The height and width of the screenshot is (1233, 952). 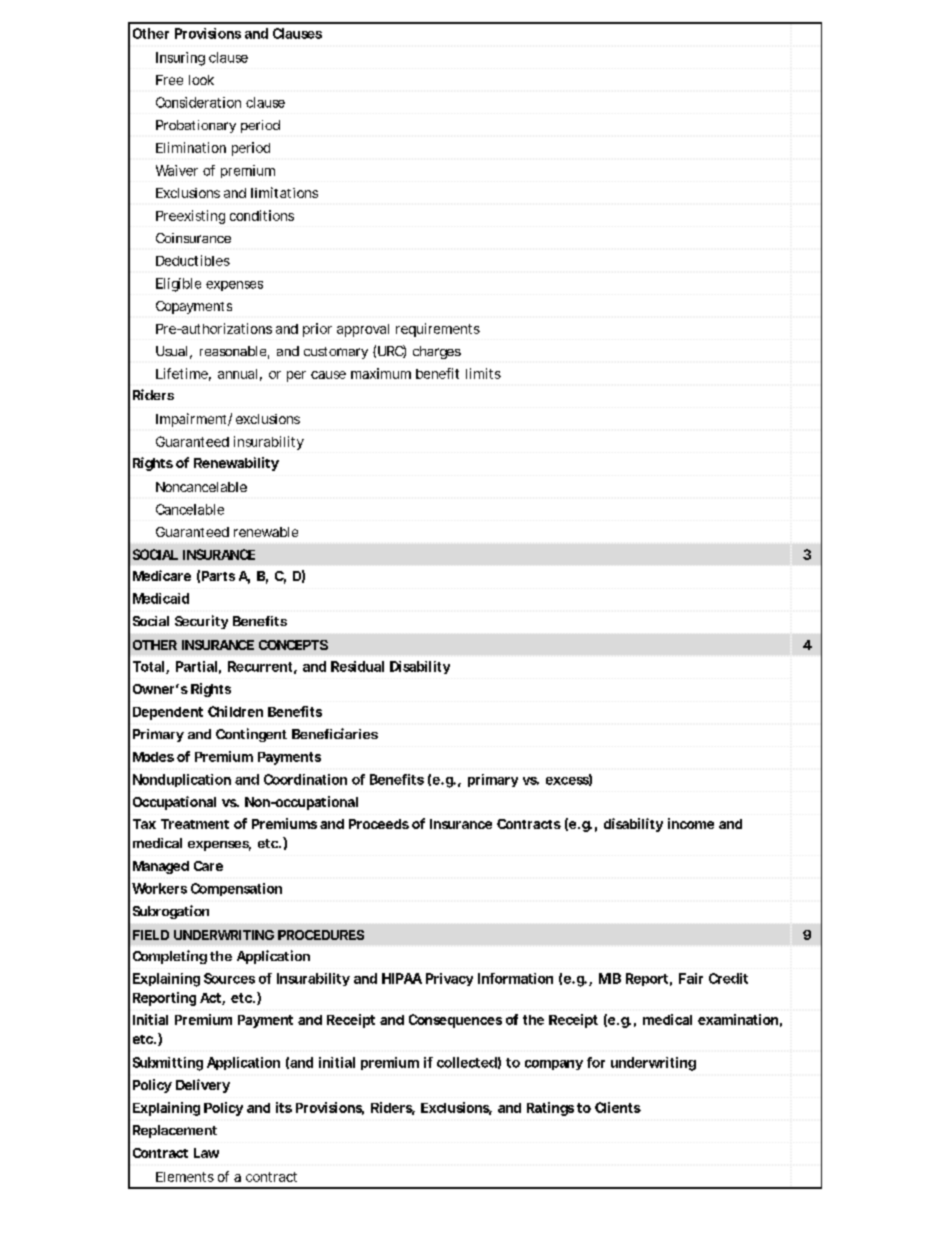 What do you see at coordinates (201, 80) in the screenshot?
I see `look` at bounding box center [201, 80].
